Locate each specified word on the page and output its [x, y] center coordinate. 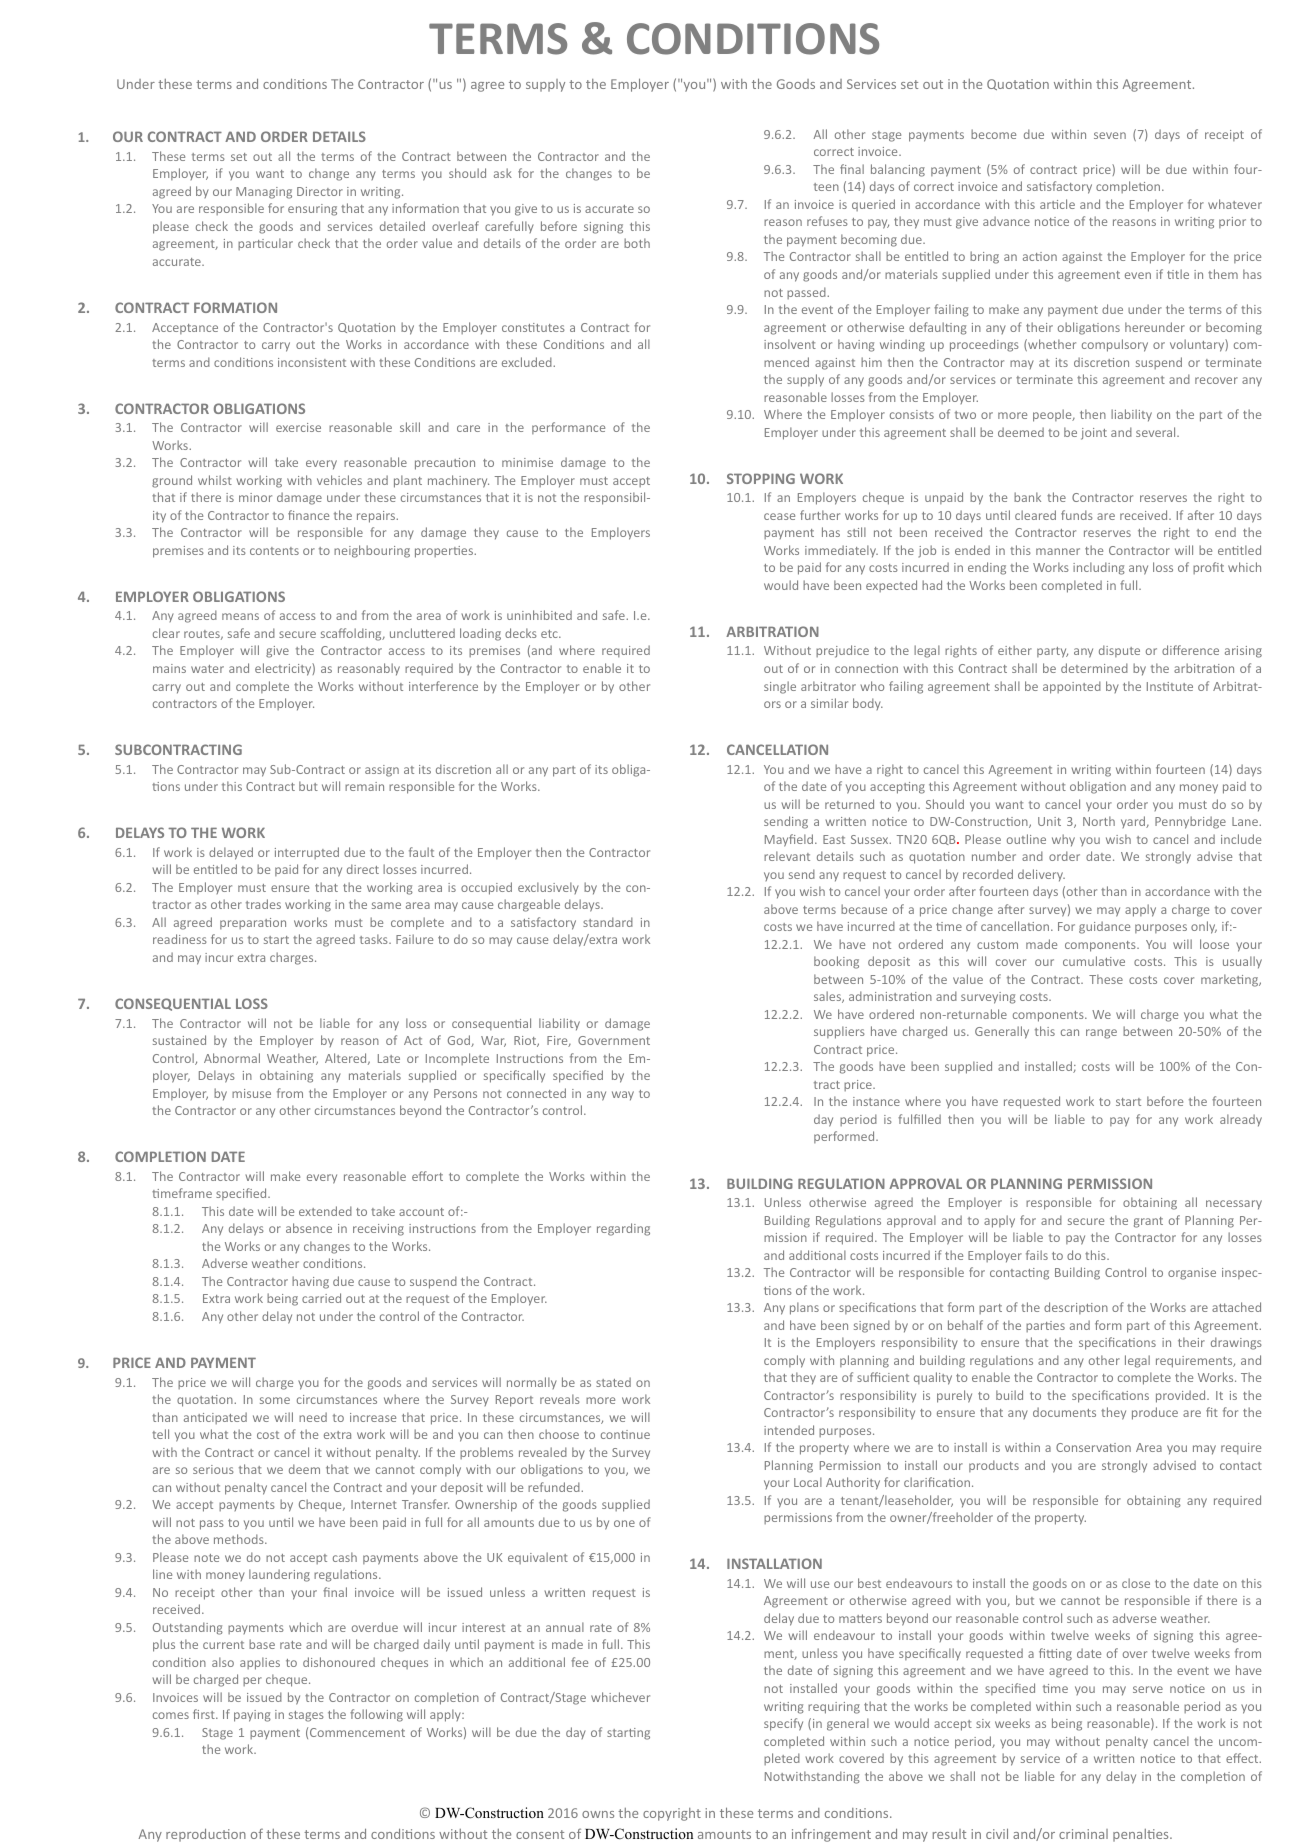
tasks [375, 939]
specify [783, 1724]
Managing [264, 193]
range [1101, 1034]
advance [1006, 221]
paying [252, 1716]
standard [608, 922]
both [637, 243]
